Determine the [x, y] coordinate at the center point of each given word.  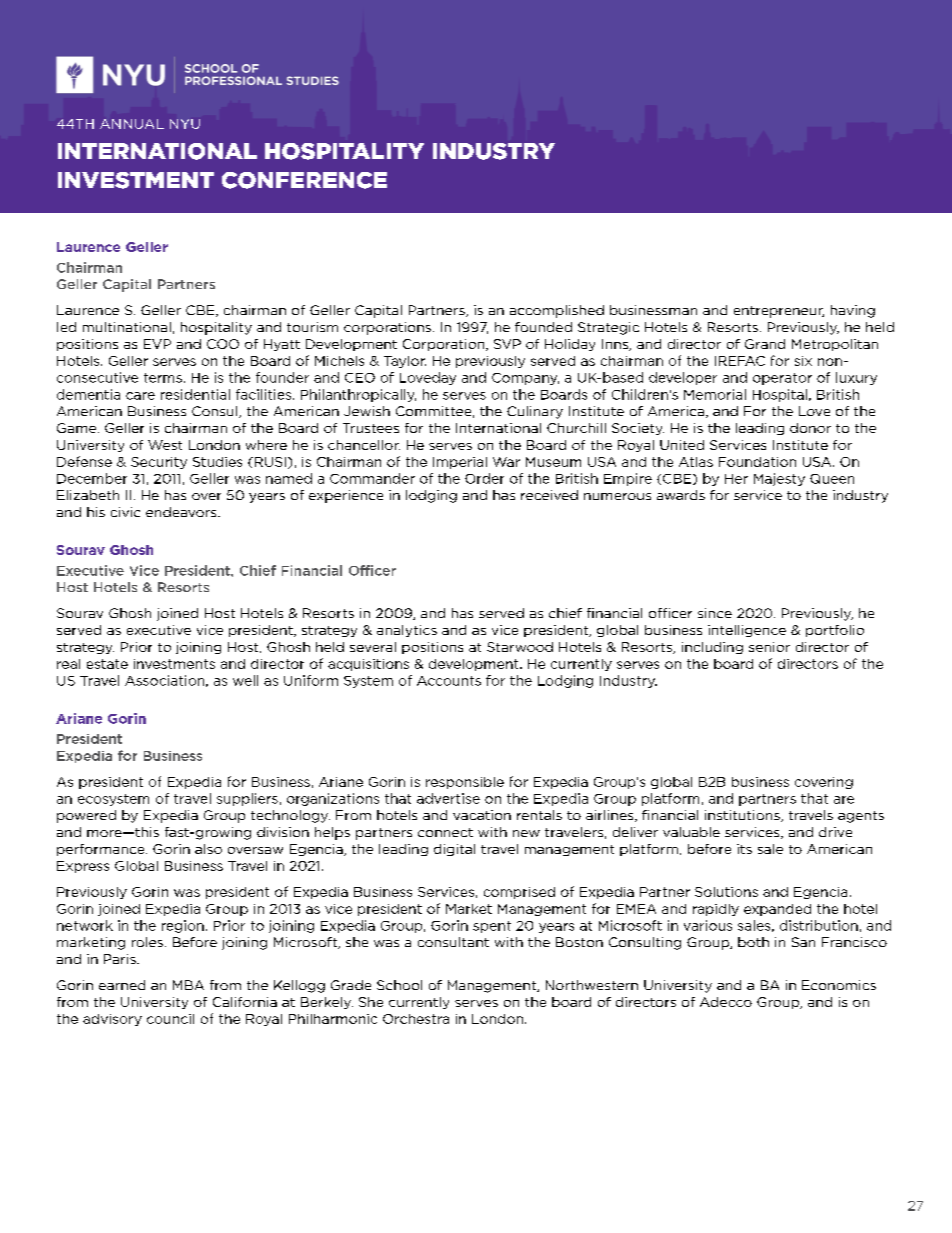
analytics [407, 631]
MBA [188, 985]
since [715, 613]
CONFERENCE [304, 180]
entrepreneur [779, 312]
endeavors [182, 512]
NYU [185, 124]
